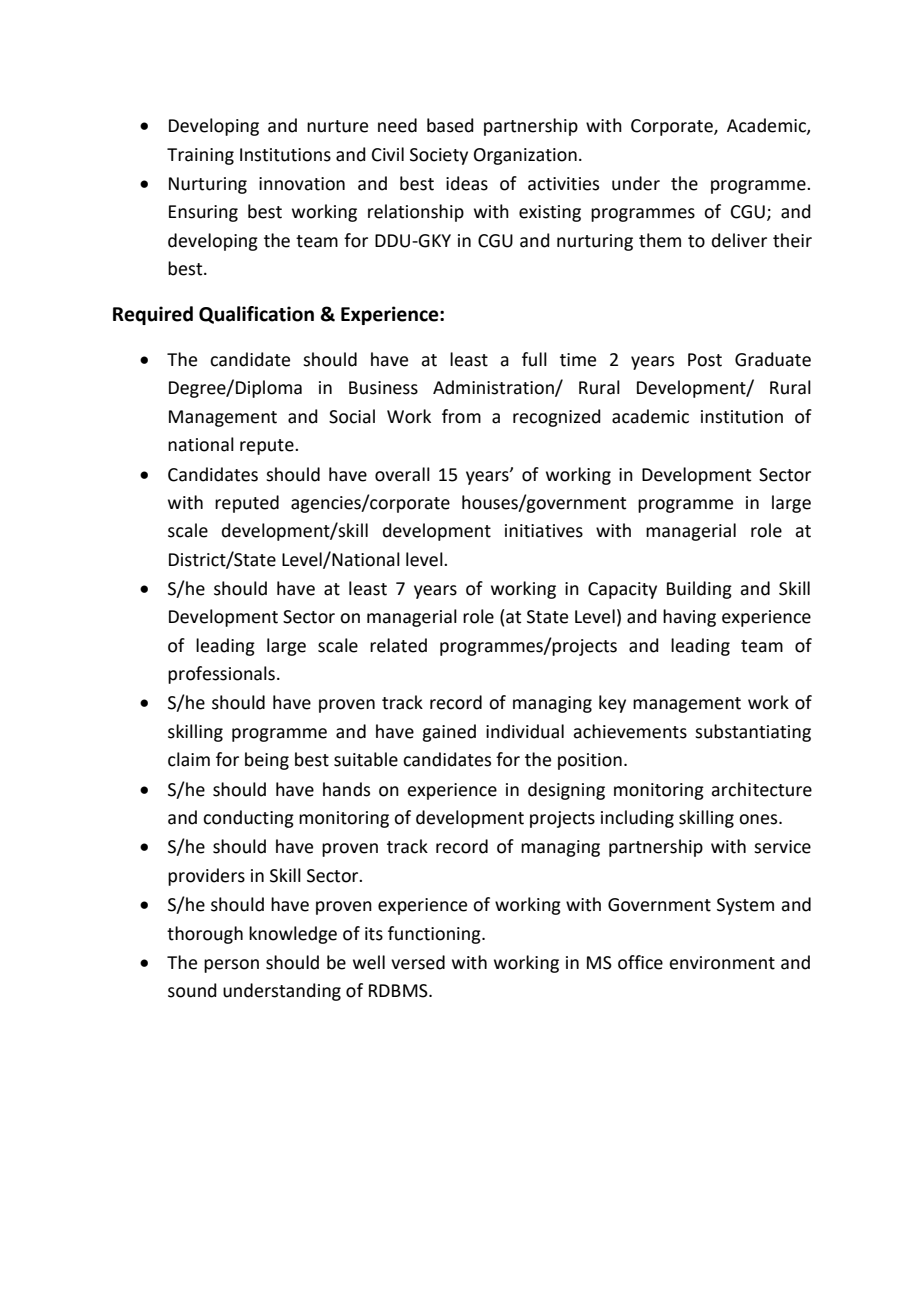 This screenshot has width=924, height=1308. What do you see at coordinates (689, 618) in the screenshot?
I see `having` at bounding box center [689, 618].
